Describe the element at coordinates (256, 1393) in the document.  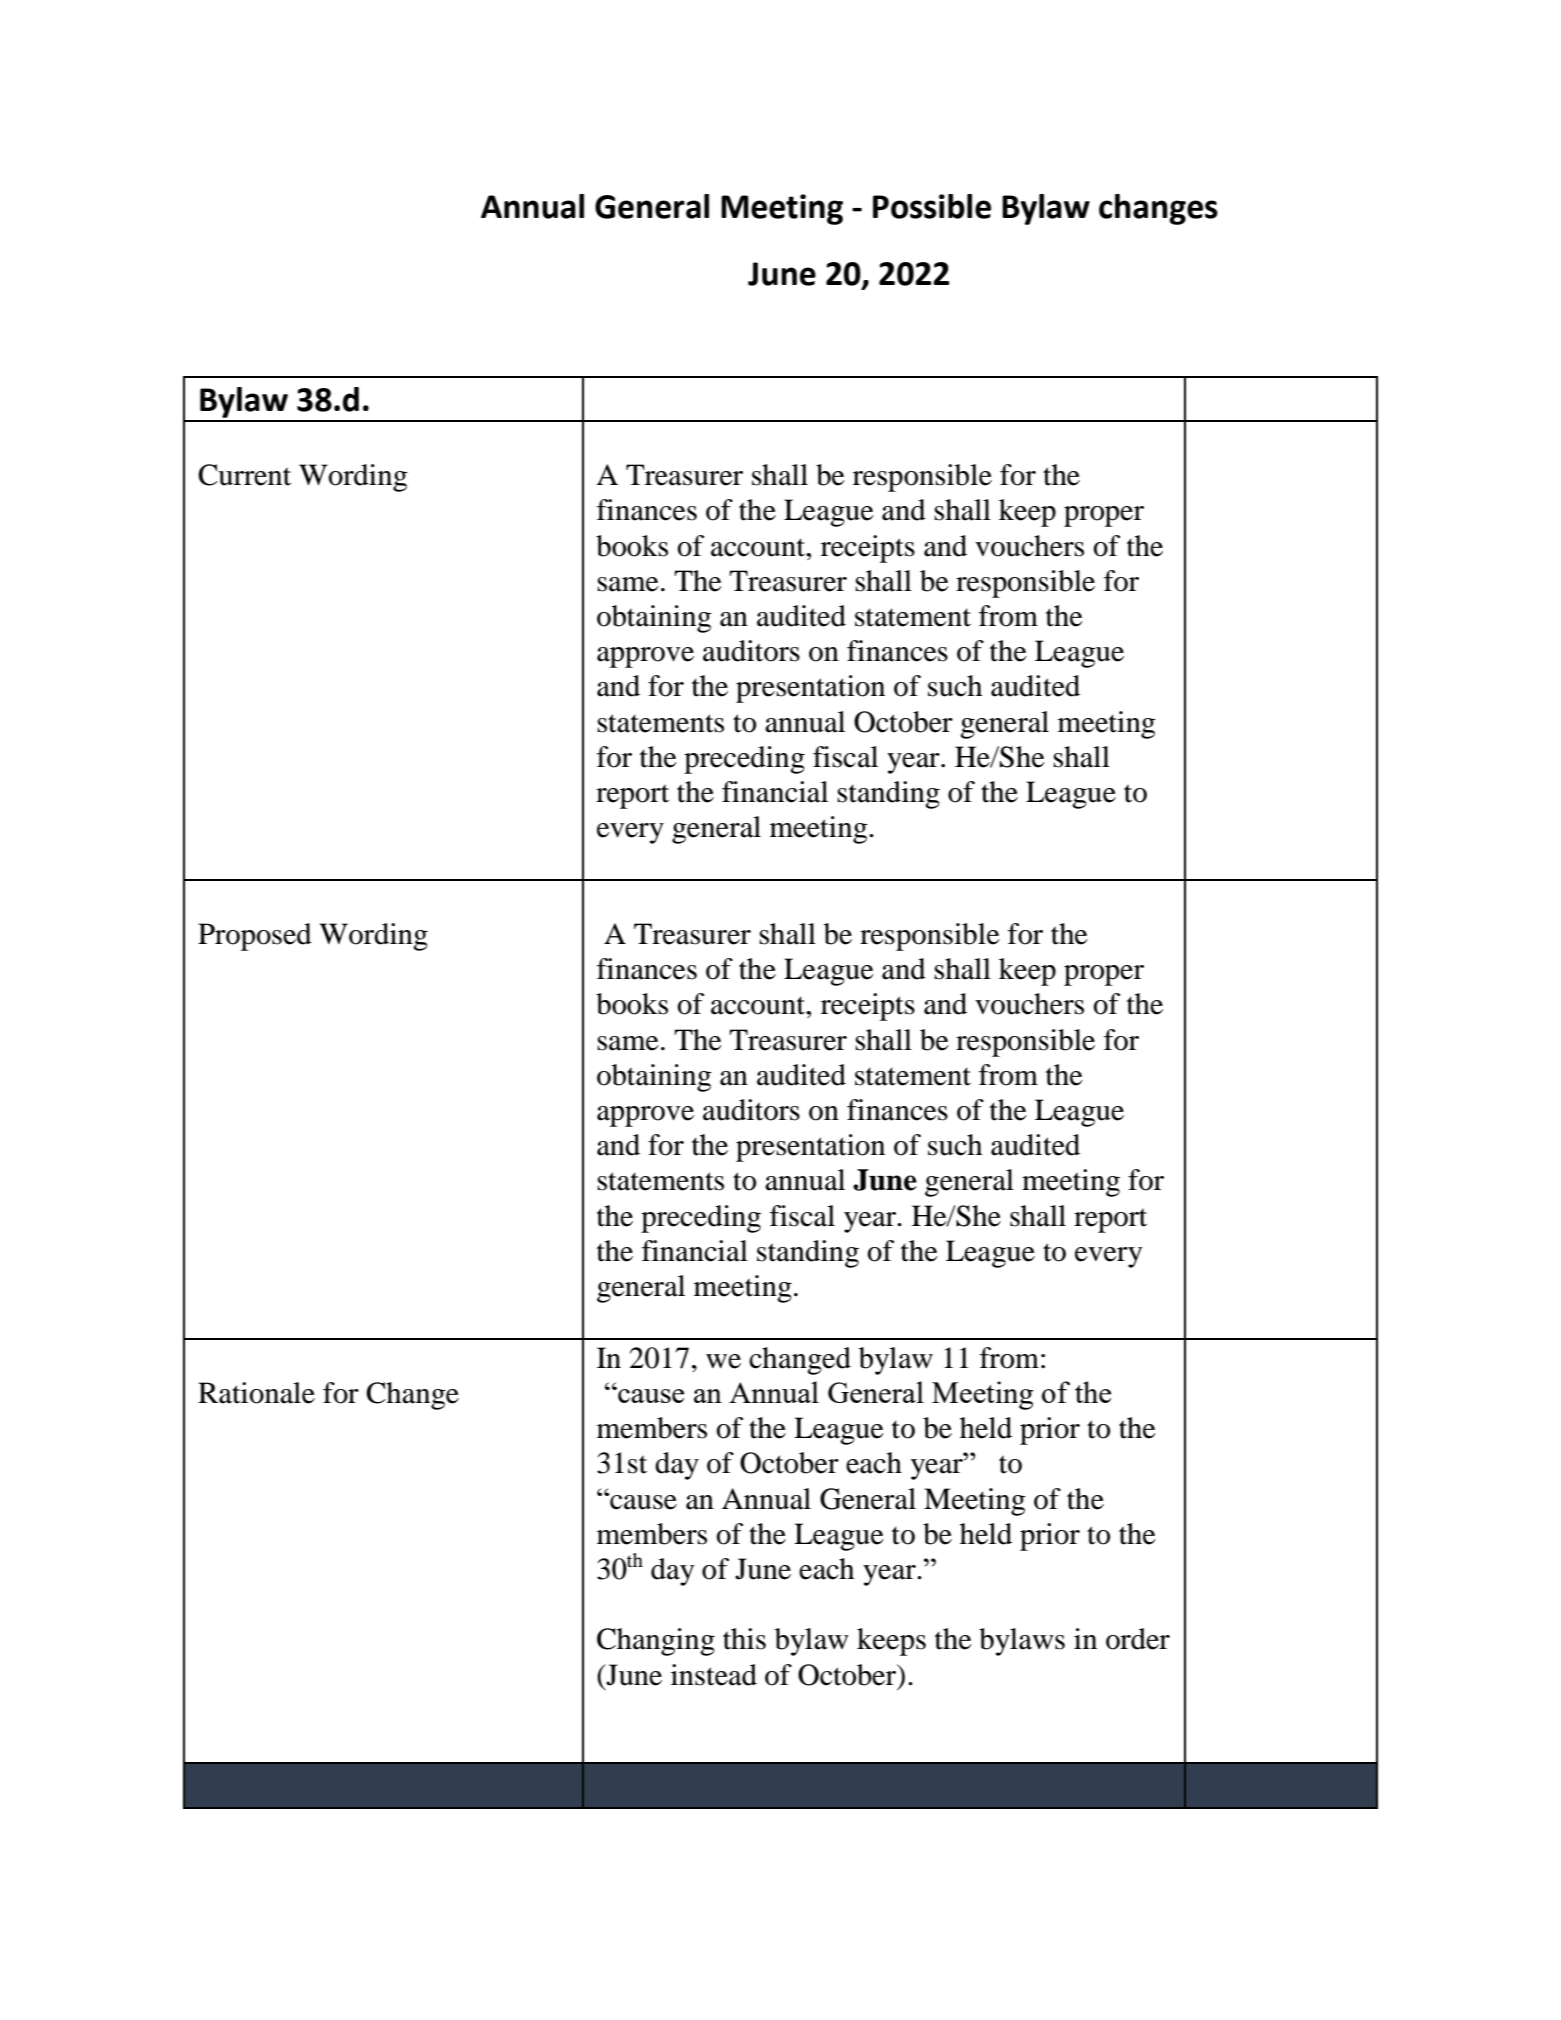
I see `Rationale` at that location.
